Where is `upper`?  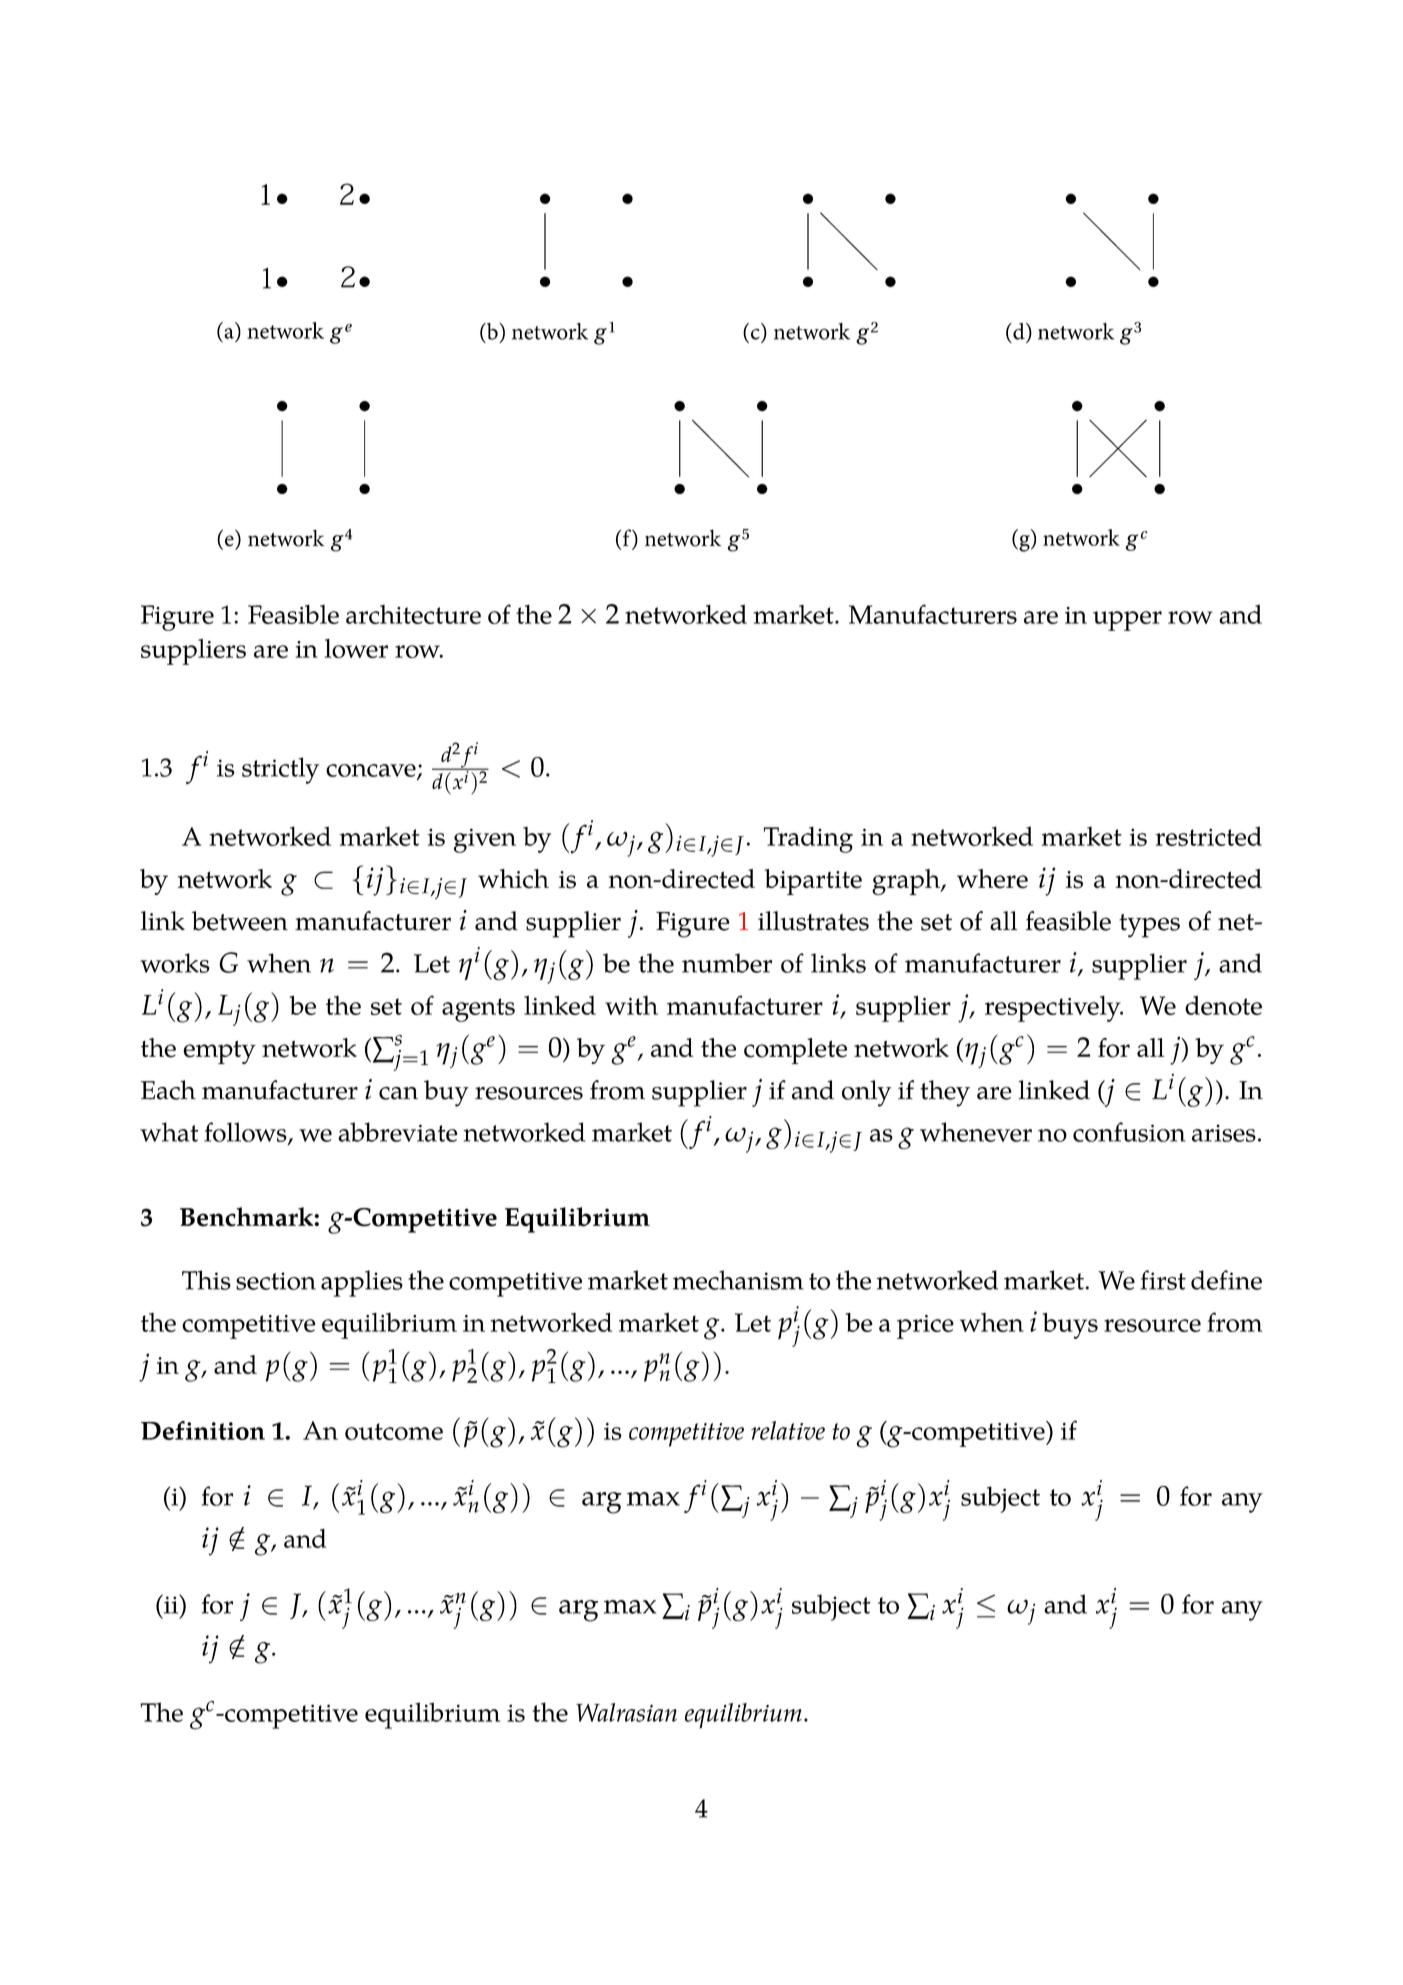 upper is located at coordinates (1127, 621).
